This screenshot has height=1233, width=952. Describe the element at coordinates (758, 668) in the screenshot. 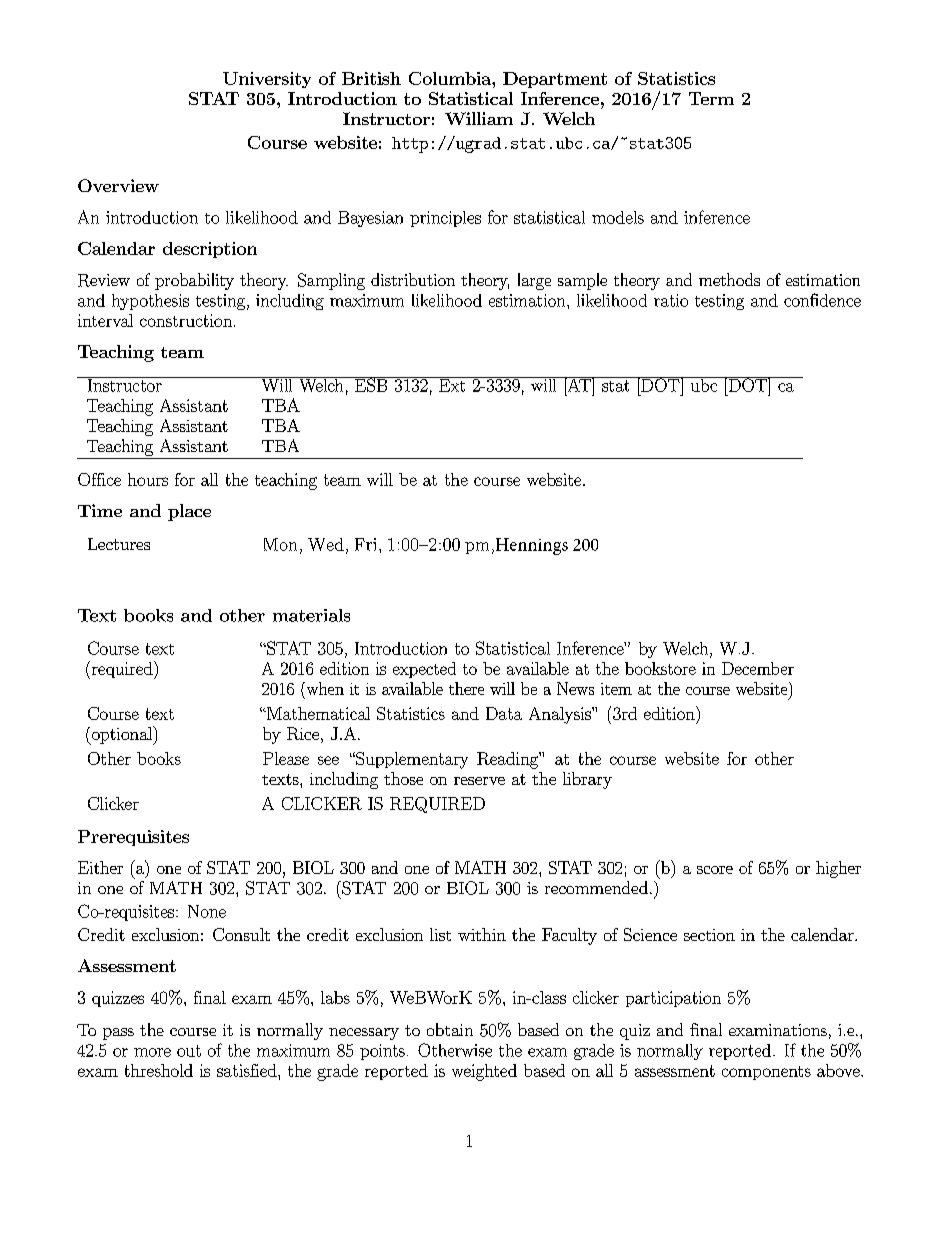

I see `December` at that location.
